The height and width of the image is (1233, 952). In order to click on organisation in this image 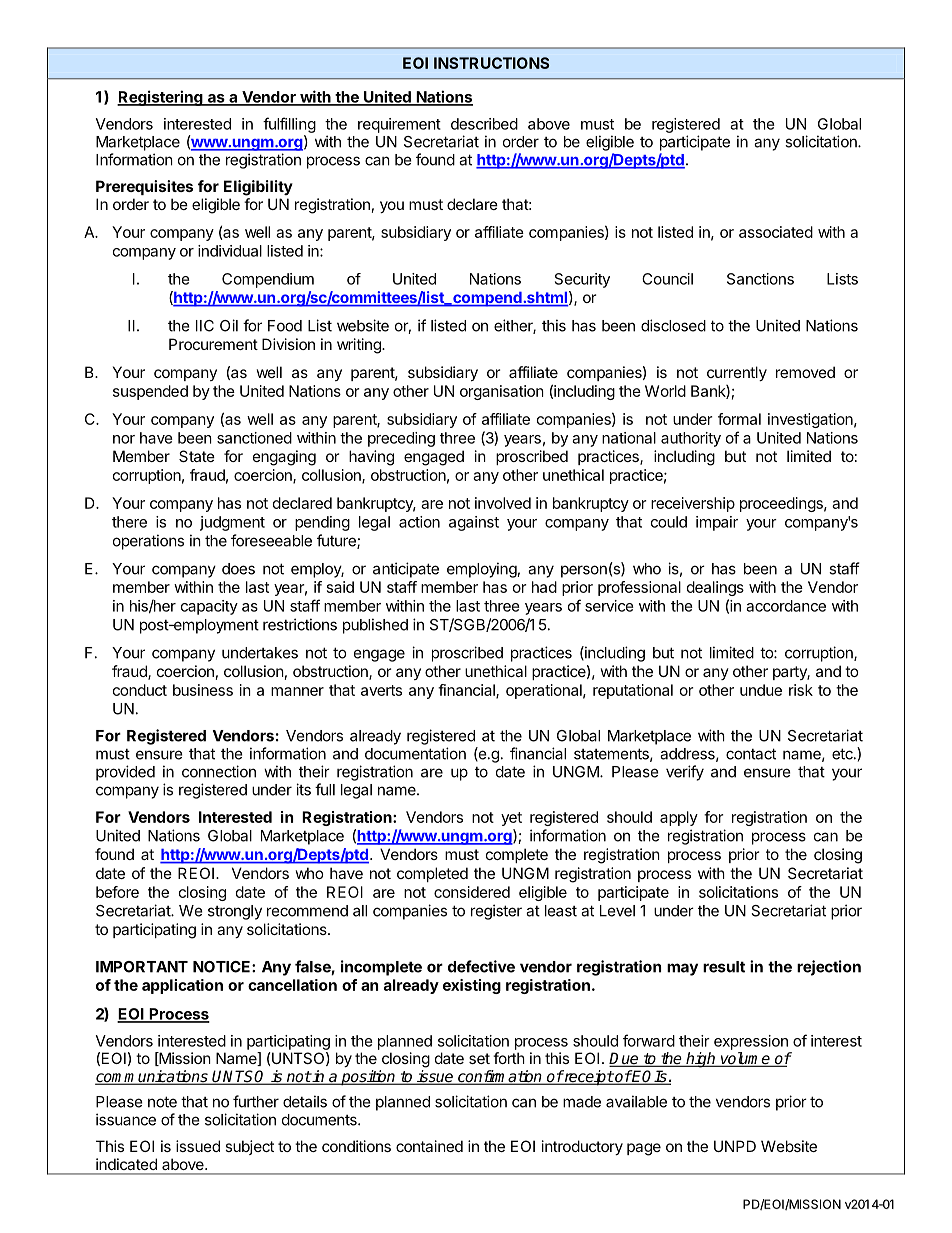, I will do `click(502, 392)`.
